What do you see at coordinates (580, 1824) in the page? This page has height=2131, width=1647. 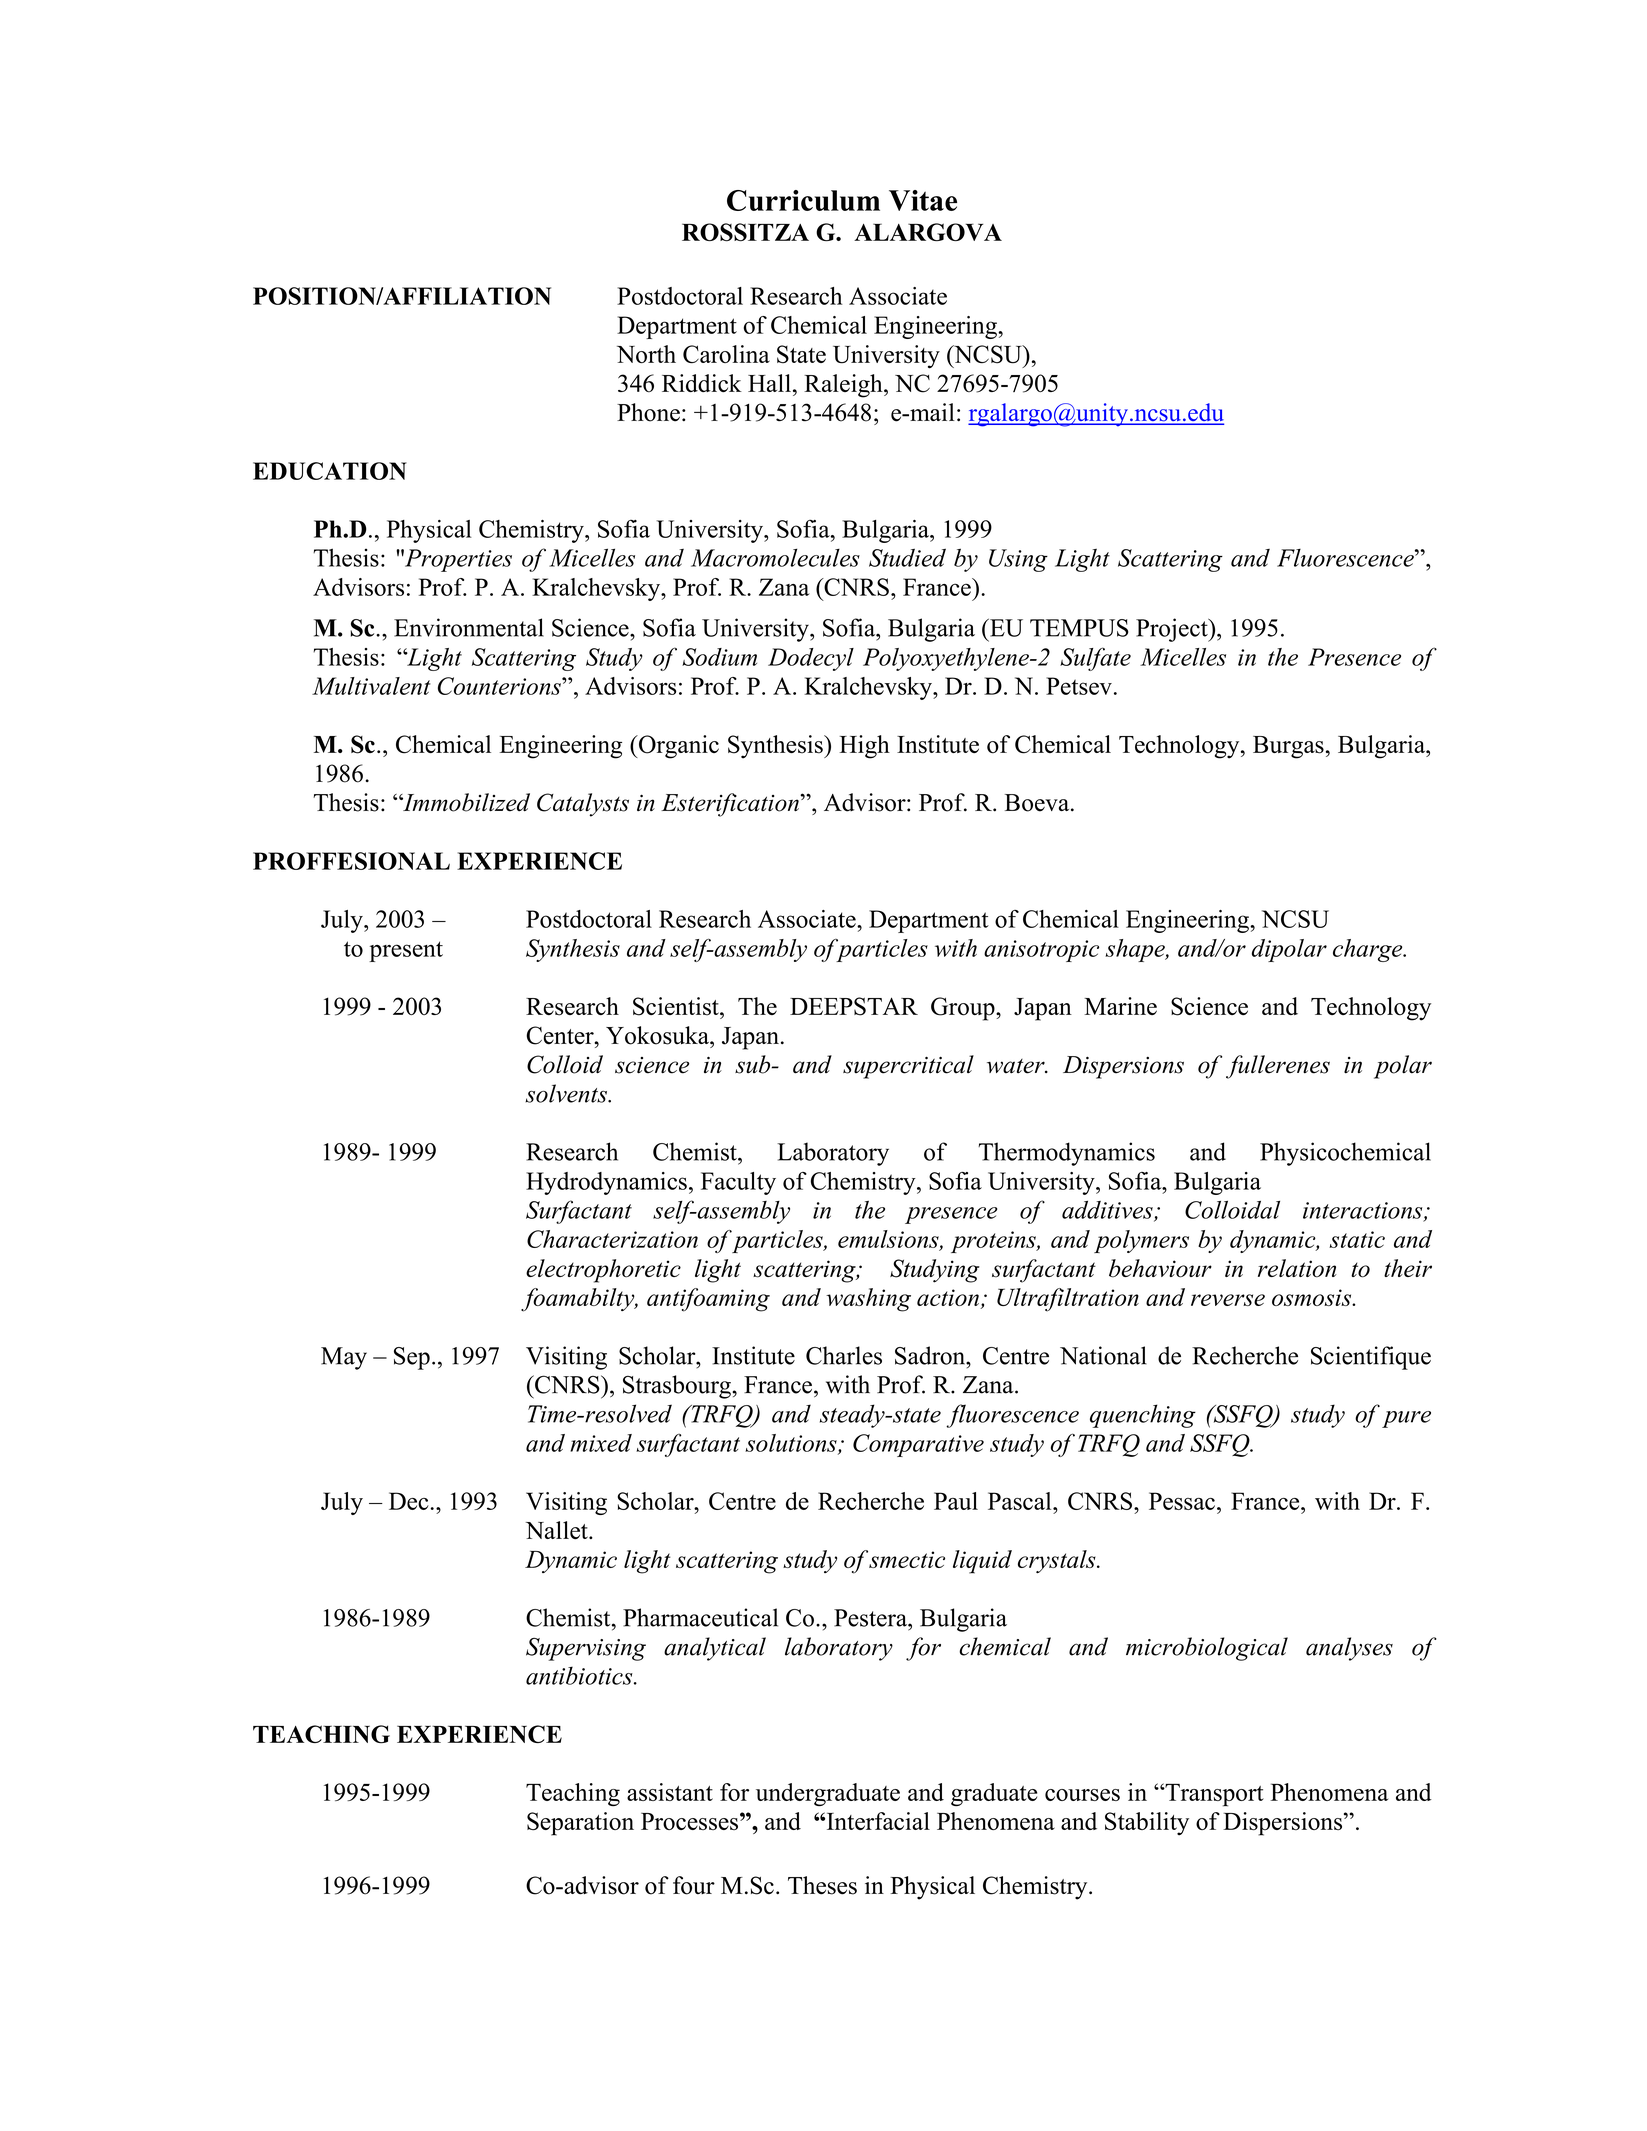 I see `Separation` at bounding box center [580, 1824].
